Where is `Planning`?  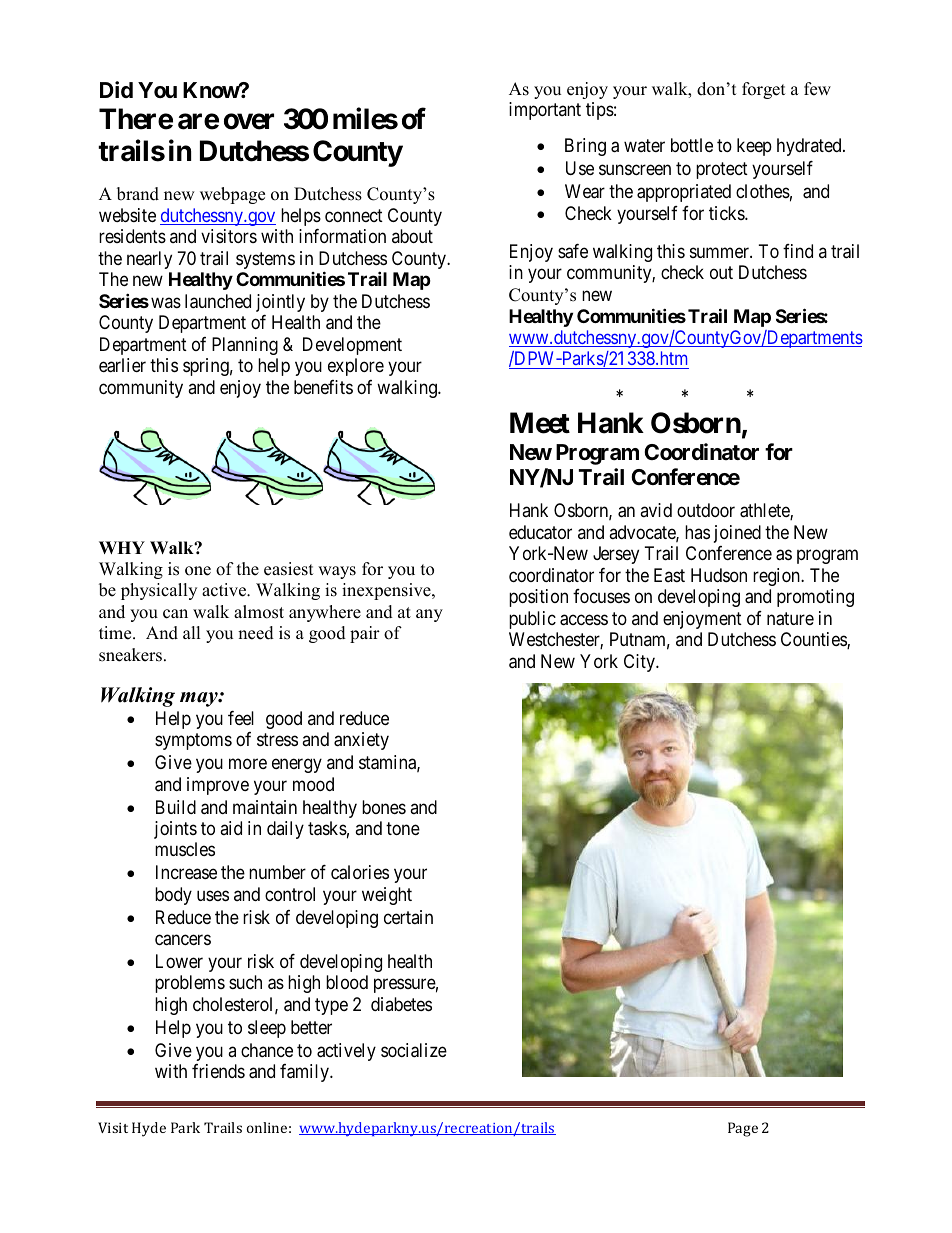
Planning is located at coordinates (245, 346).
